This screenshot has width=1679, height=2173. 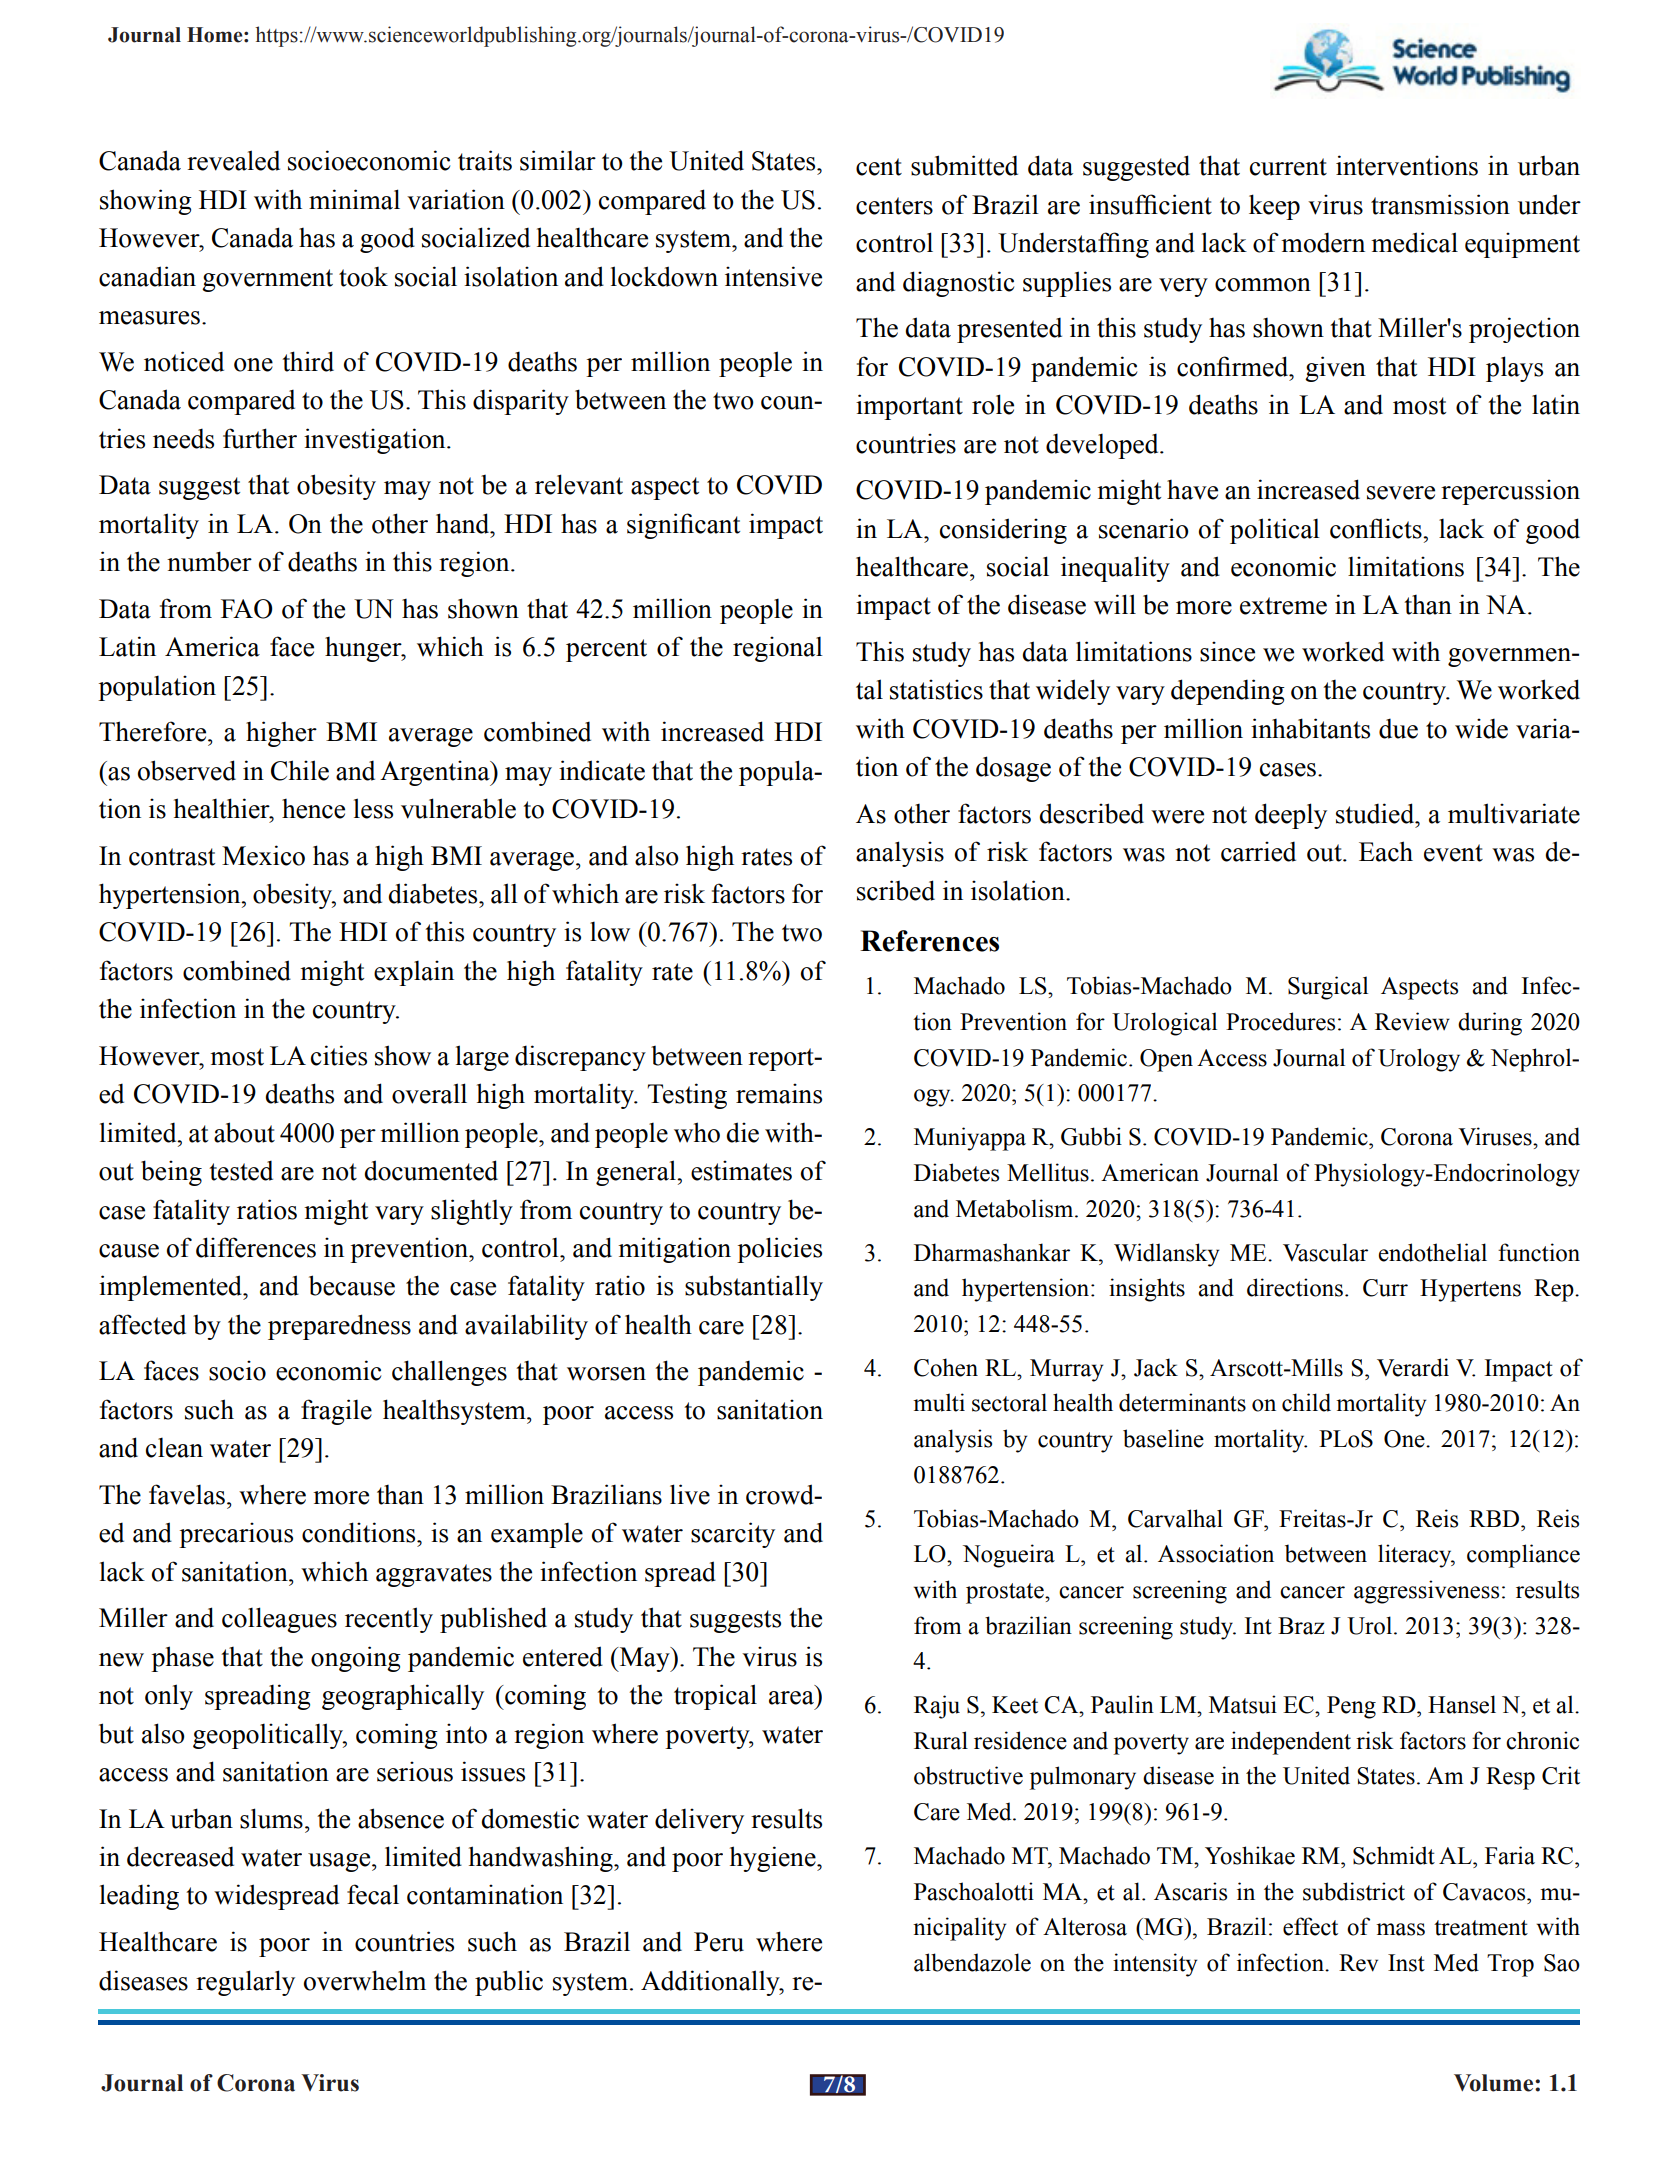 What do you see at coordinates (773, 276) in the screenshot?
I see `intensive` at bounding box center [773, 276].
